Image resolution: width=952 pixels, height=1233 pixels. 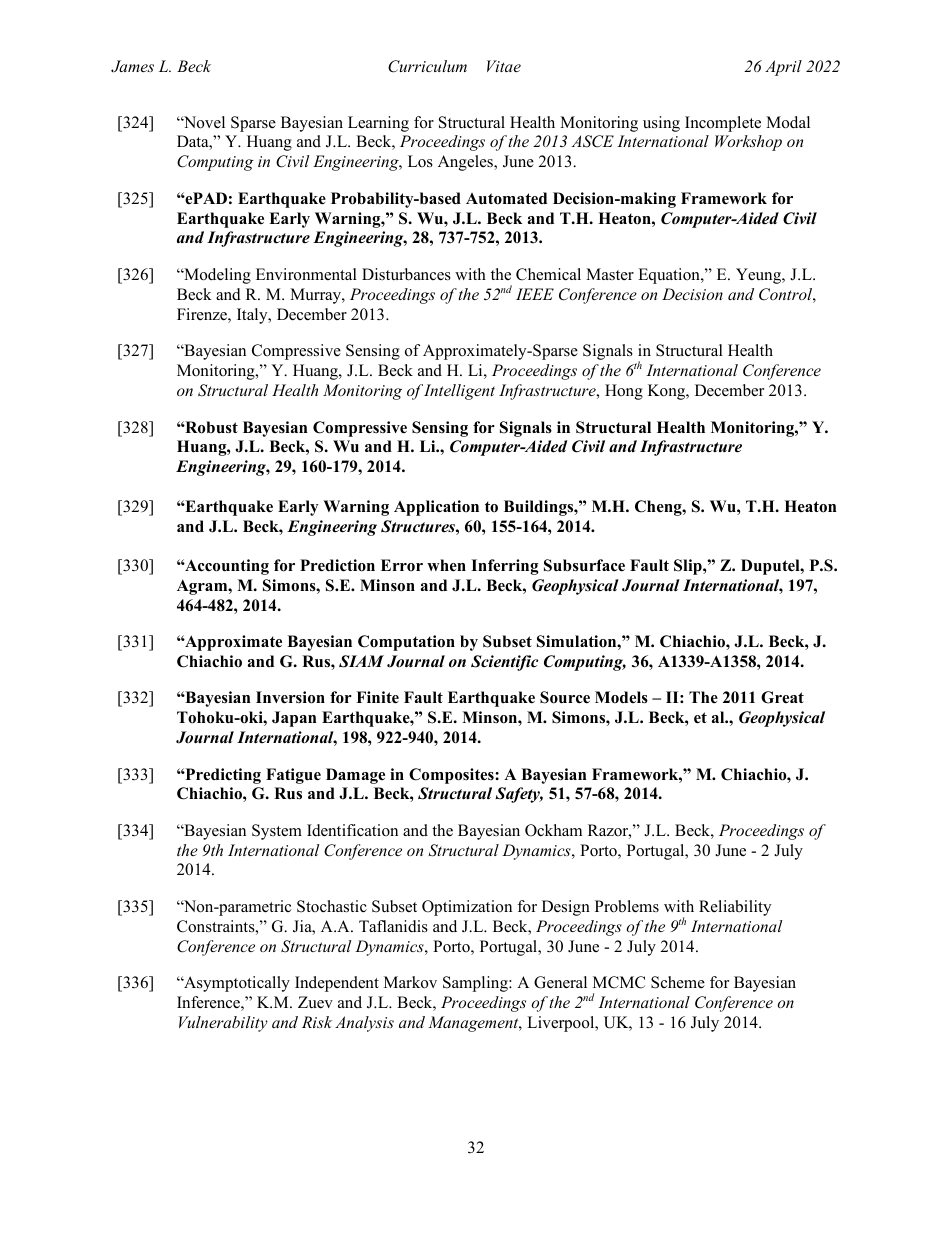 I want to click on Incomplete, so click(x=723, y=124).
